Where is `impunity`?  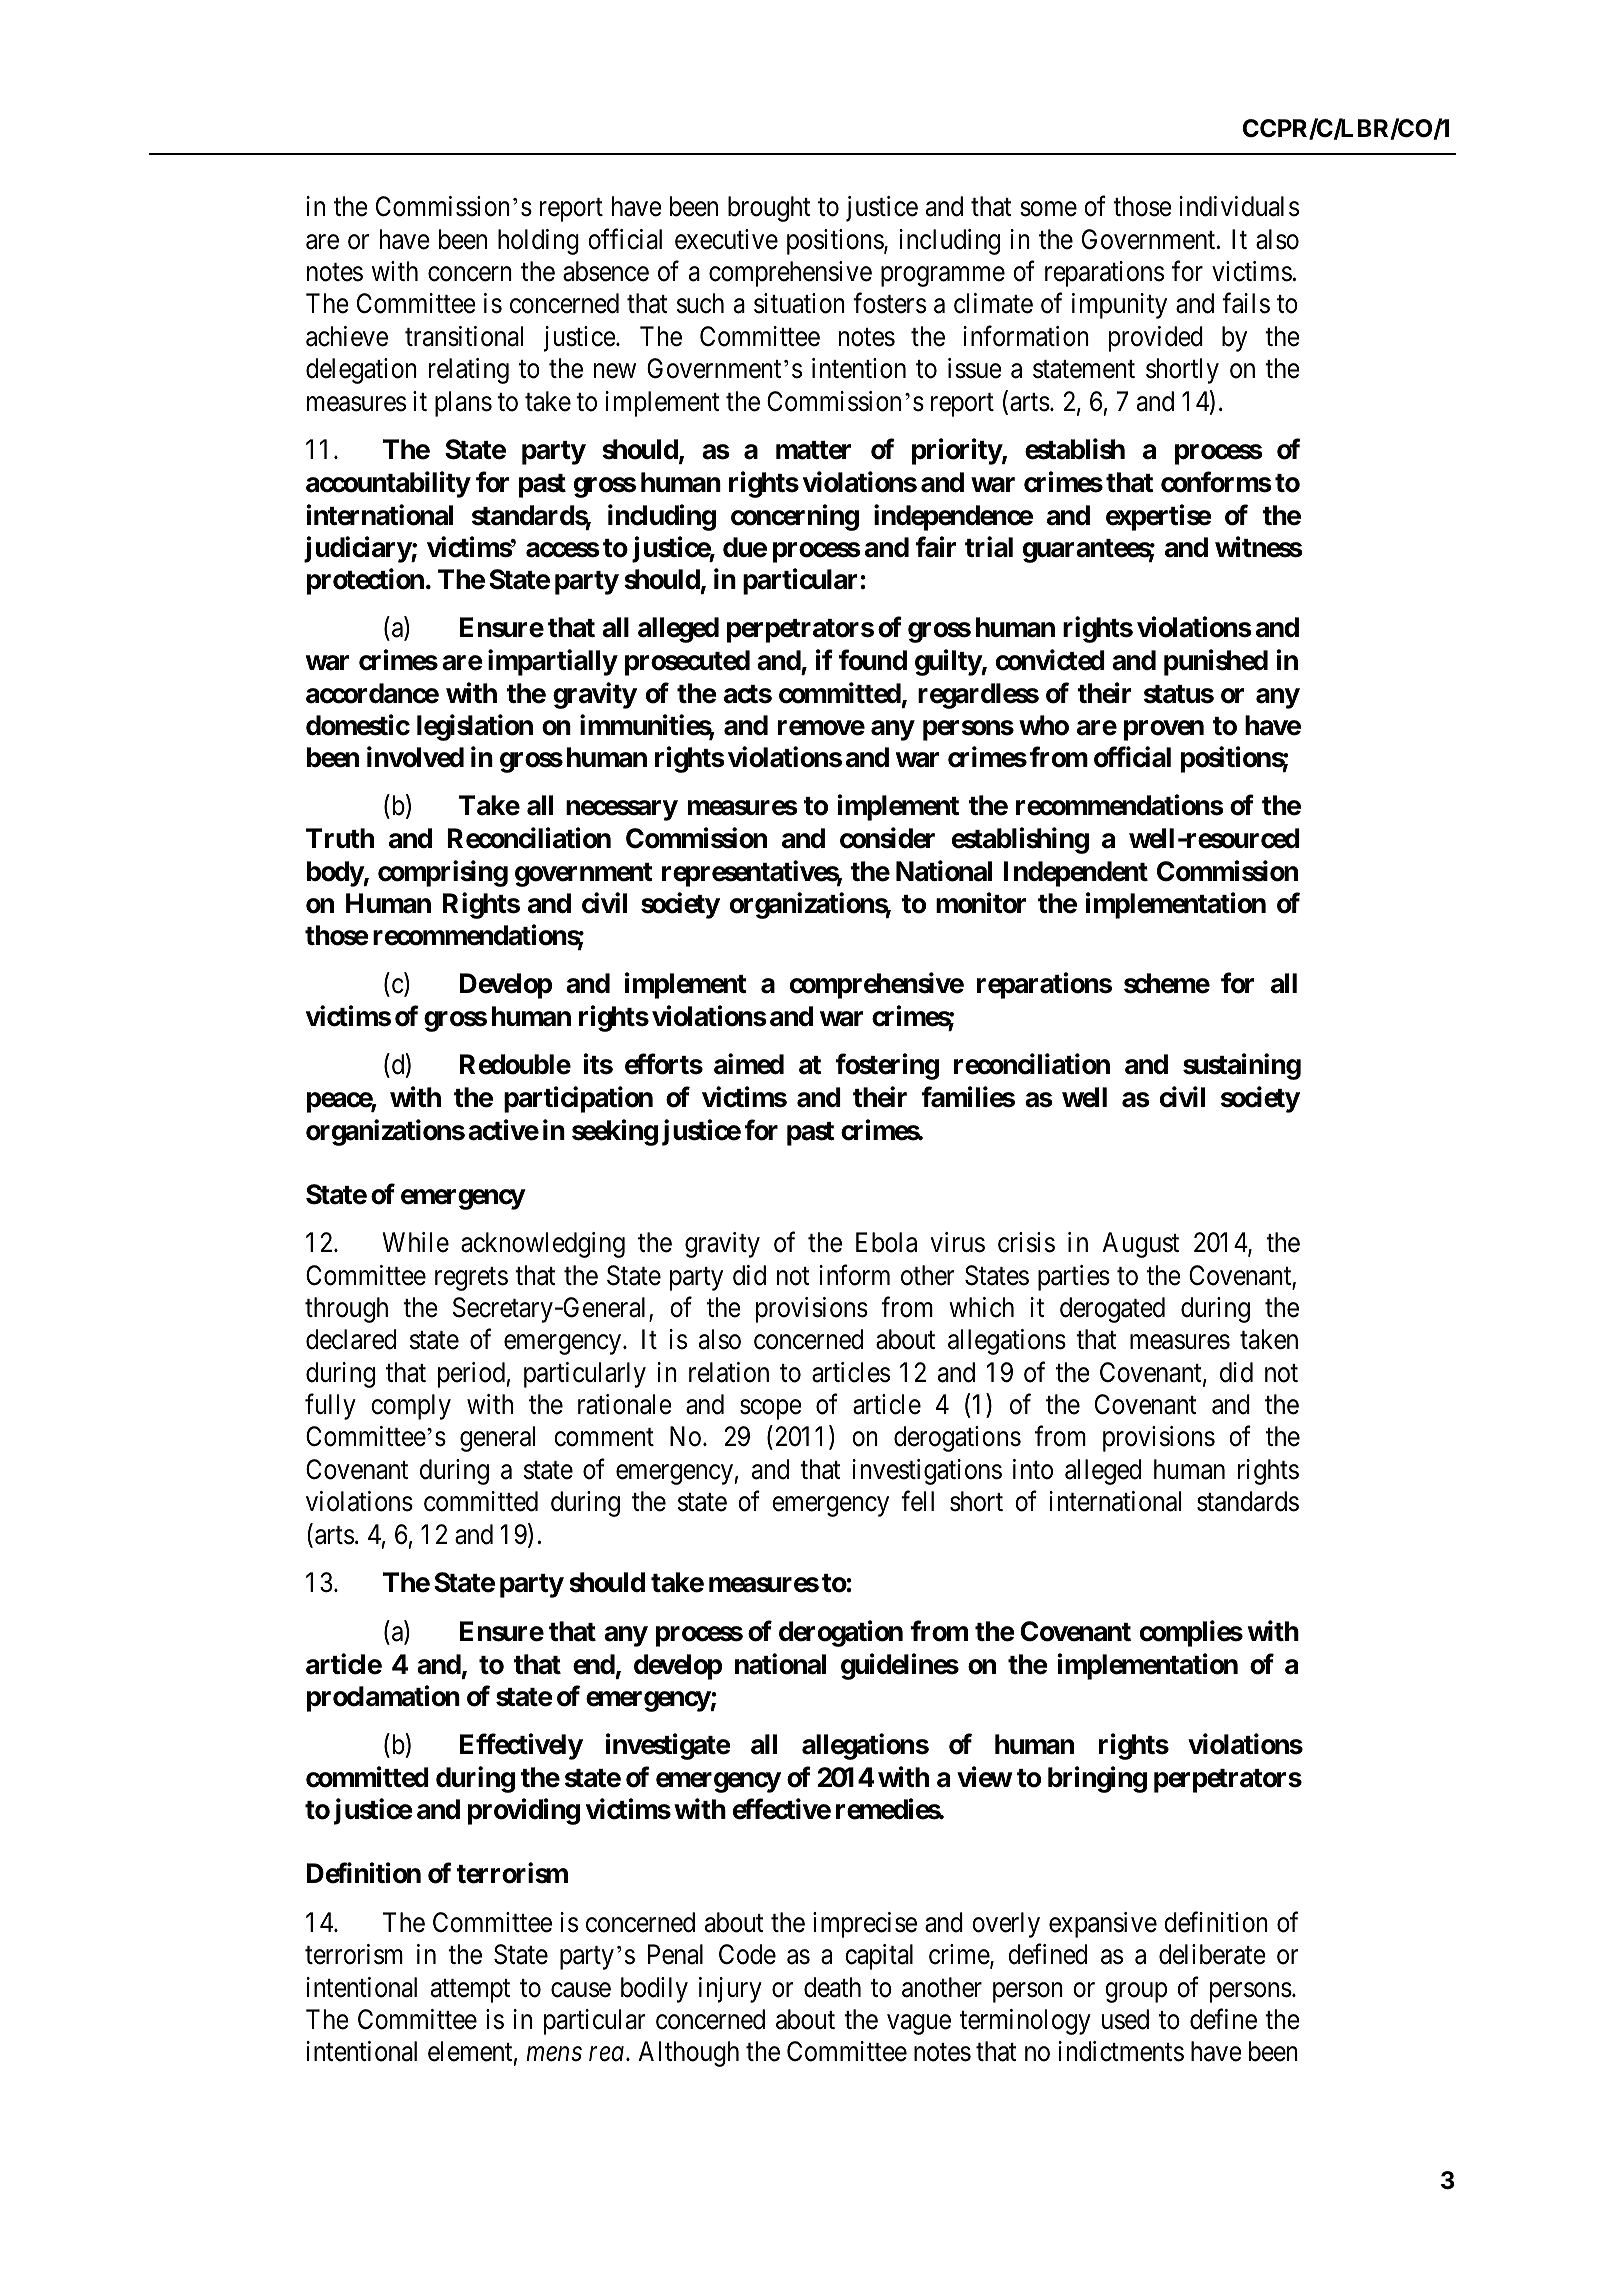
impunity is located at coordinates (1119, 306).
